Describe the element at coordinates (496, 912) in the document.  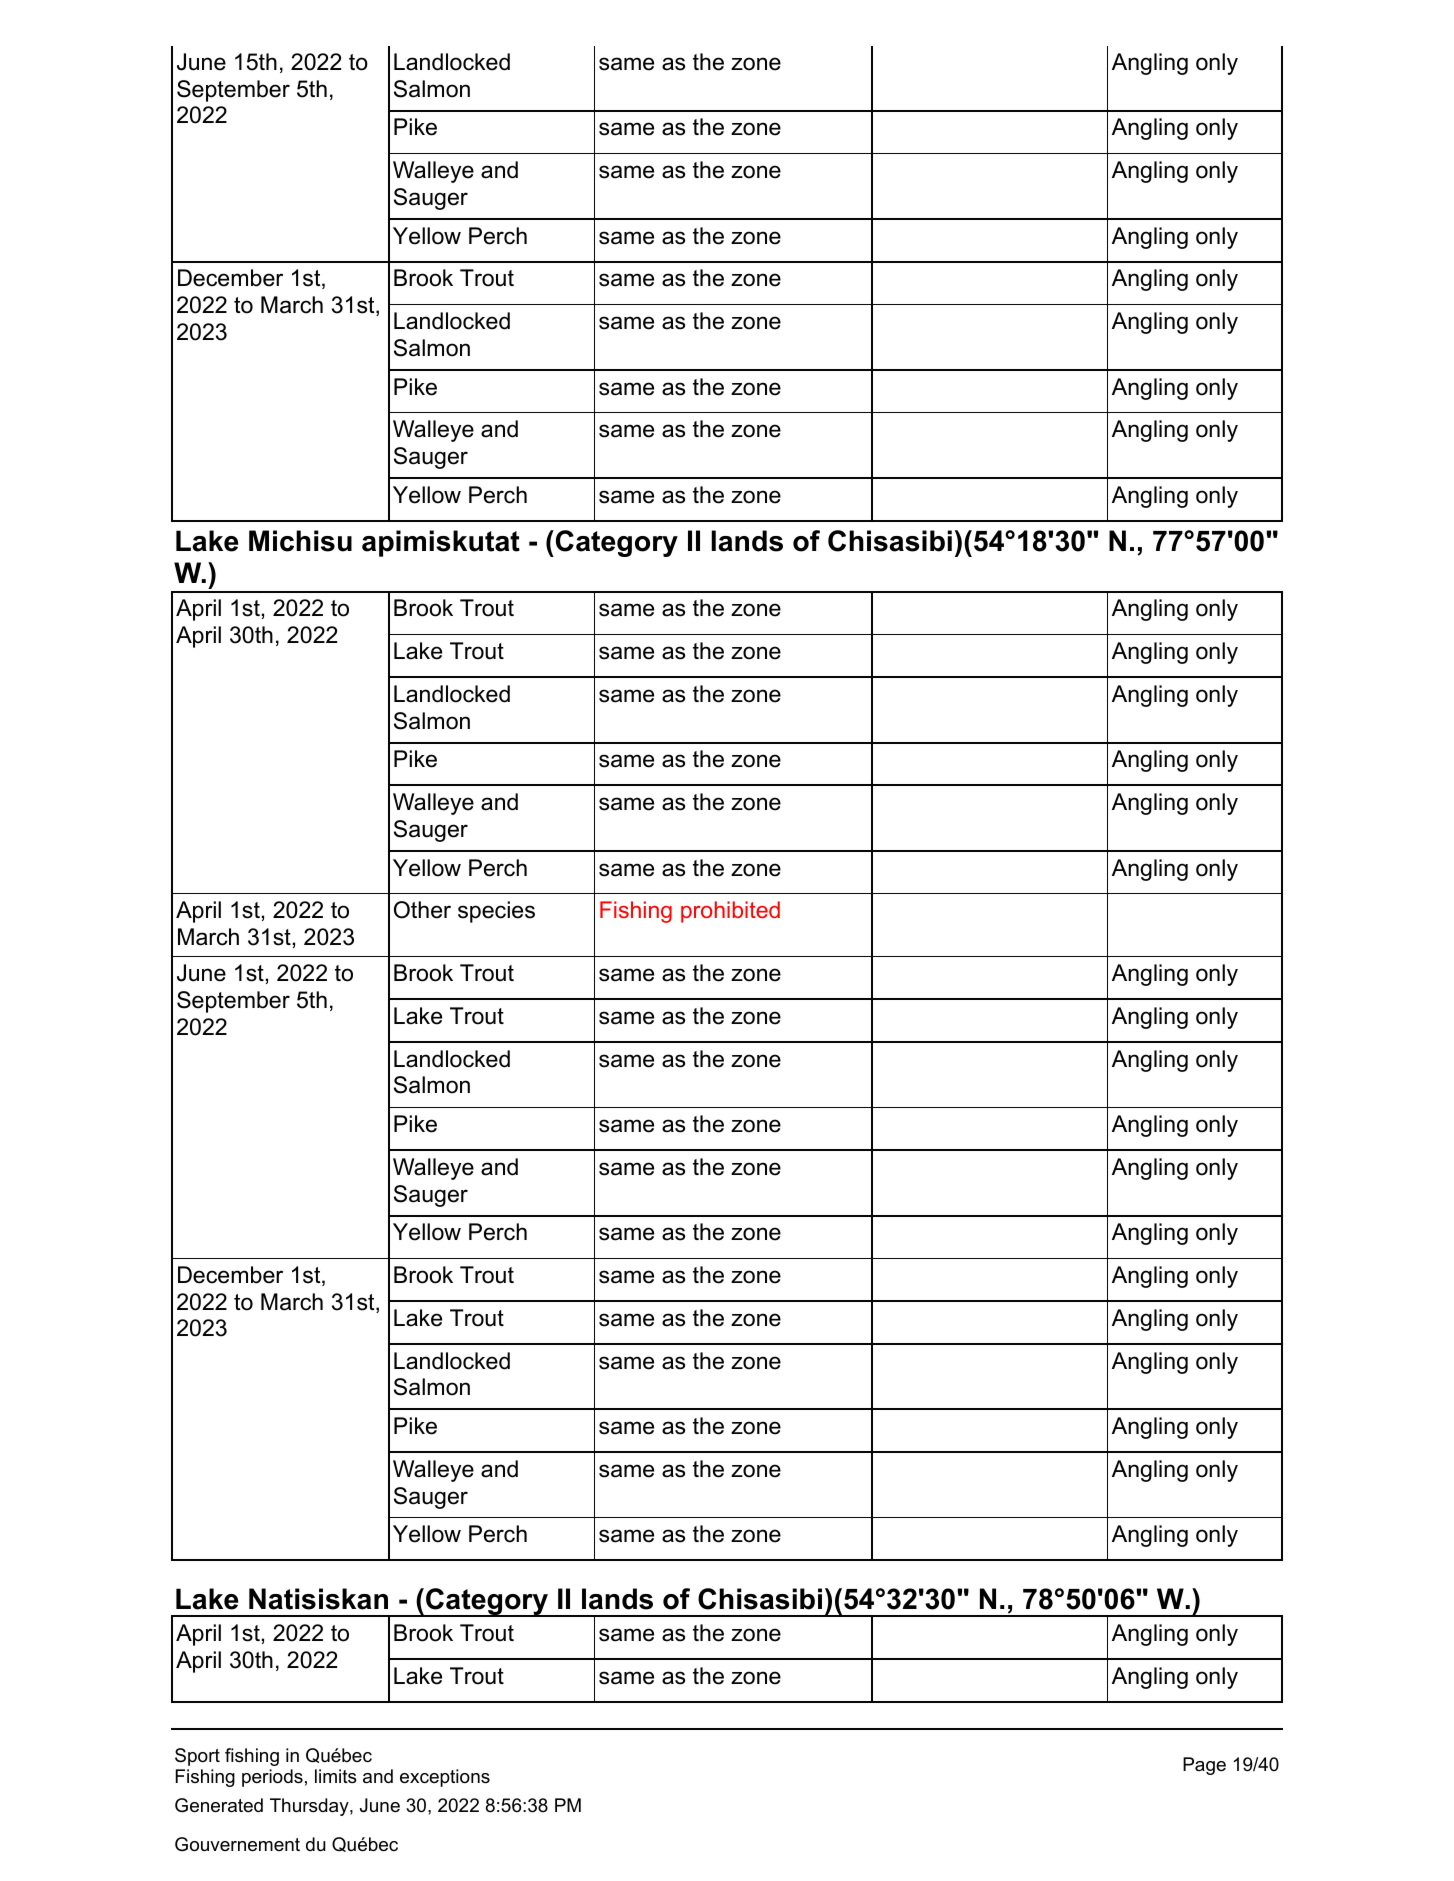
I see `species` at that location.
